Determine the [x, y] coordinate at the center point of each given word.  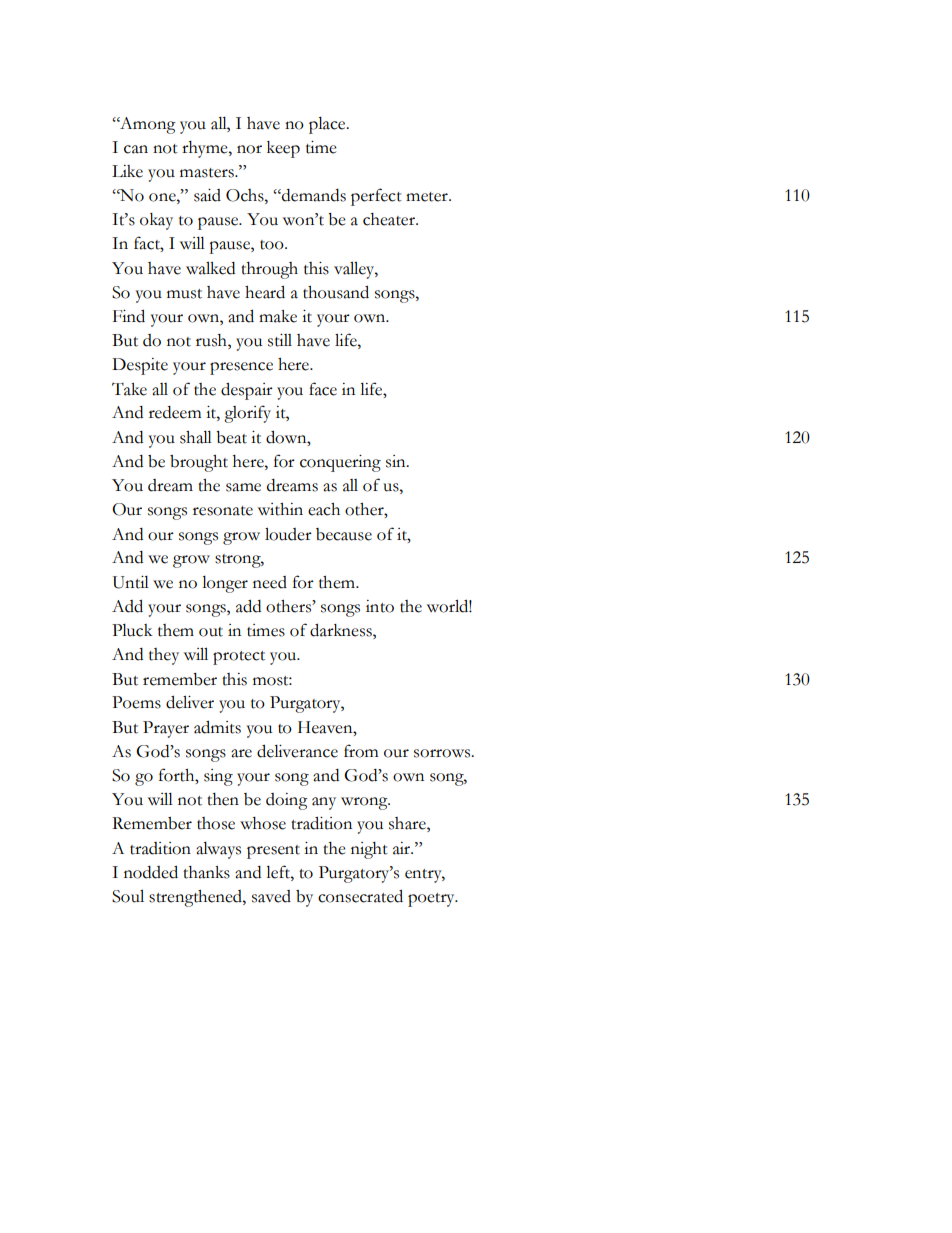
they [164, 656]
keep [283, 149]
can [136, 149]
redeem [175, 412]
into [380, 606]
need [270, 582]
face [323, 389]
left [279, 872]
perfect [376, 197]
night [369, 850]
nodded [151, 872]
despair [247, 391]
